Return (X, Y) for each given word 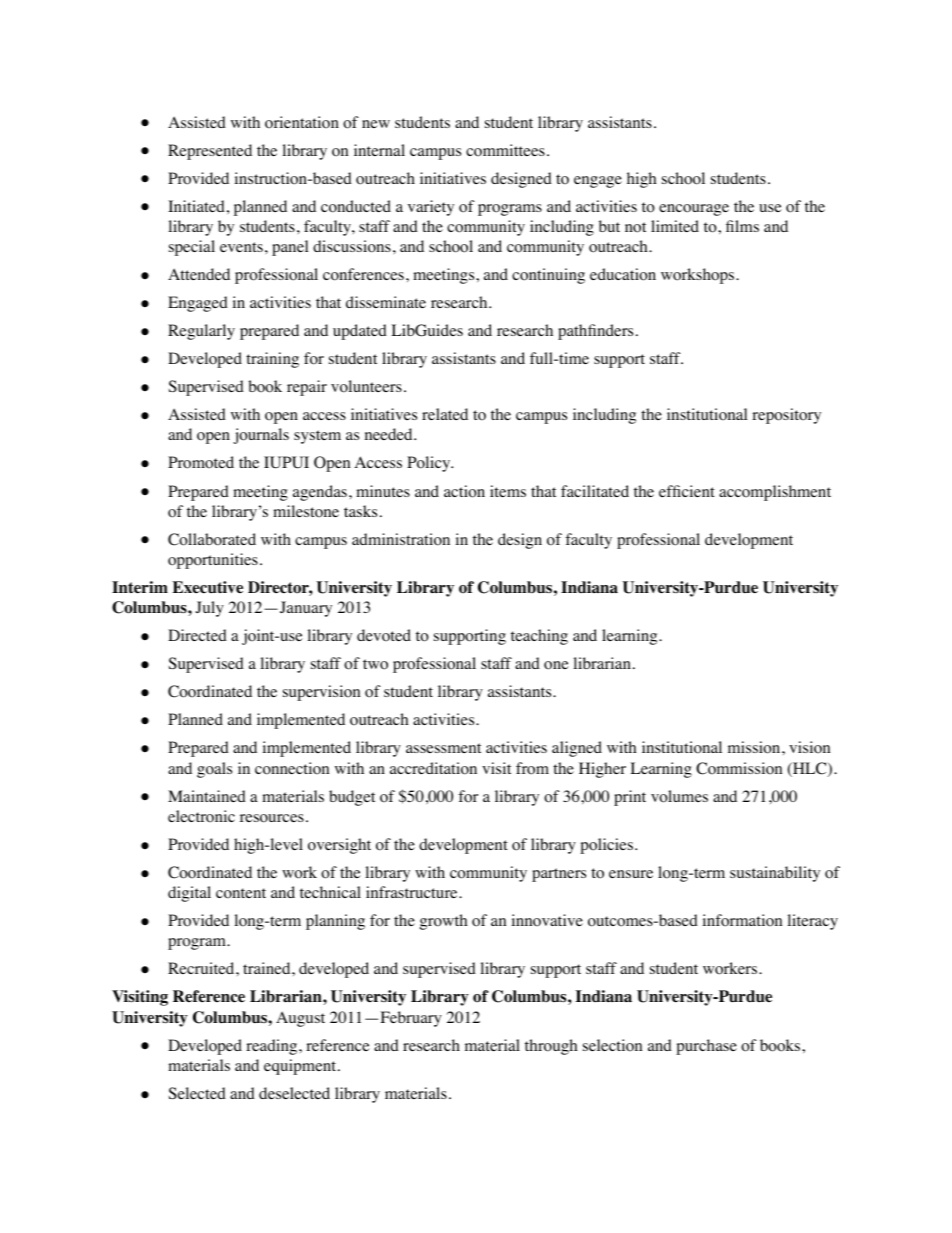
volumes (679, 796)
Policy (430, 464)
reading (273, 1047)
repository (786, 416)
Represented (210, 152)
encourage (694, 210)
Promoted (201, 462)
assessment (443, 748)
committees (505, 150)
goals (214, 770)
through (551, 1047)
